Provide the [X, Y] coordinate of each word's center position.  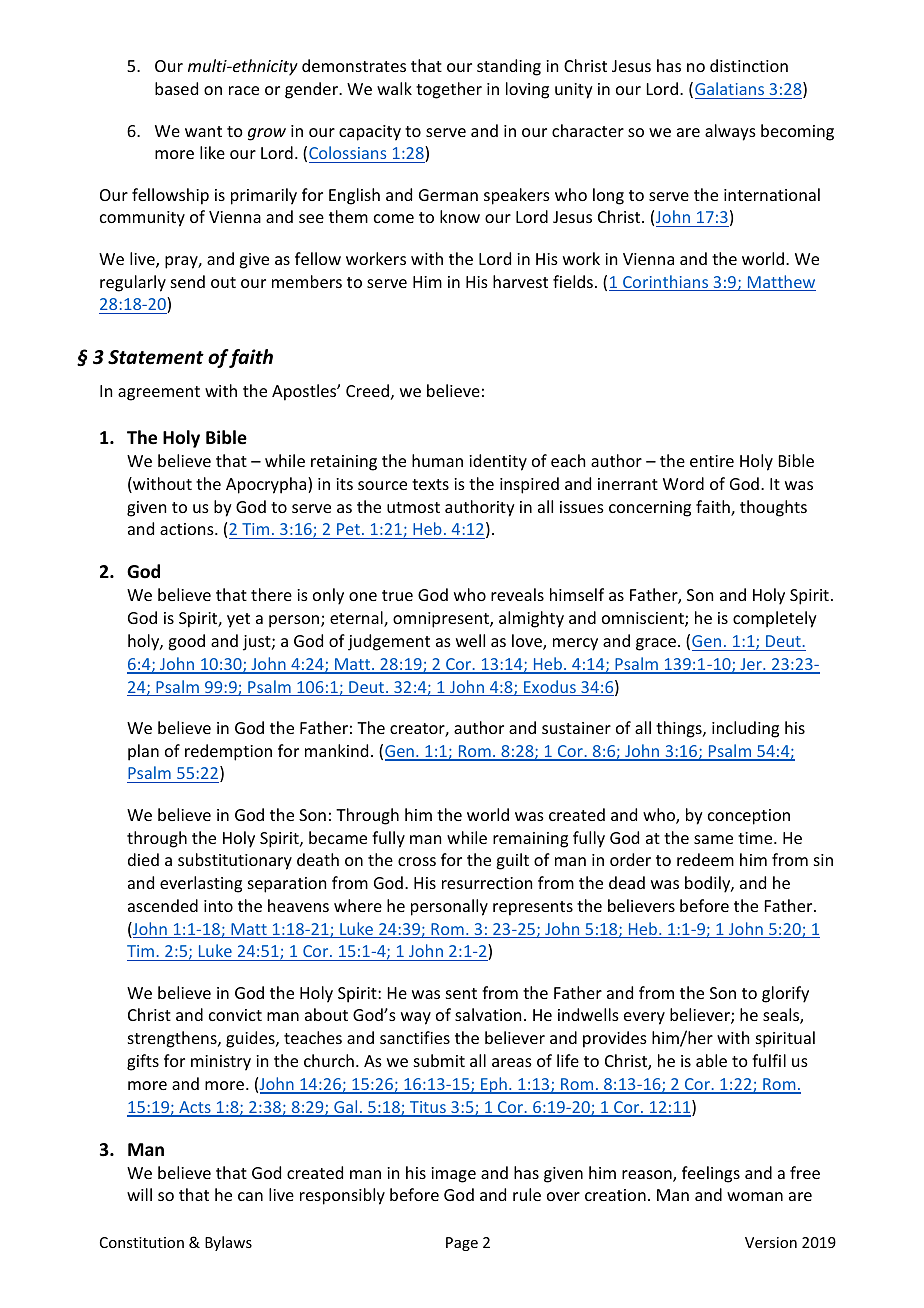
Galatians [729, 88]
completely [775, 619]
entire [712, 461]
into [218, 906]
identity [498, 462]
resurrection [487, 883]
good [186, 642]
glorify [785, 994]
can [250, 1196]
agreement [159, 393]
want [203, 131]
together [449, 90]
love [528, 642]
